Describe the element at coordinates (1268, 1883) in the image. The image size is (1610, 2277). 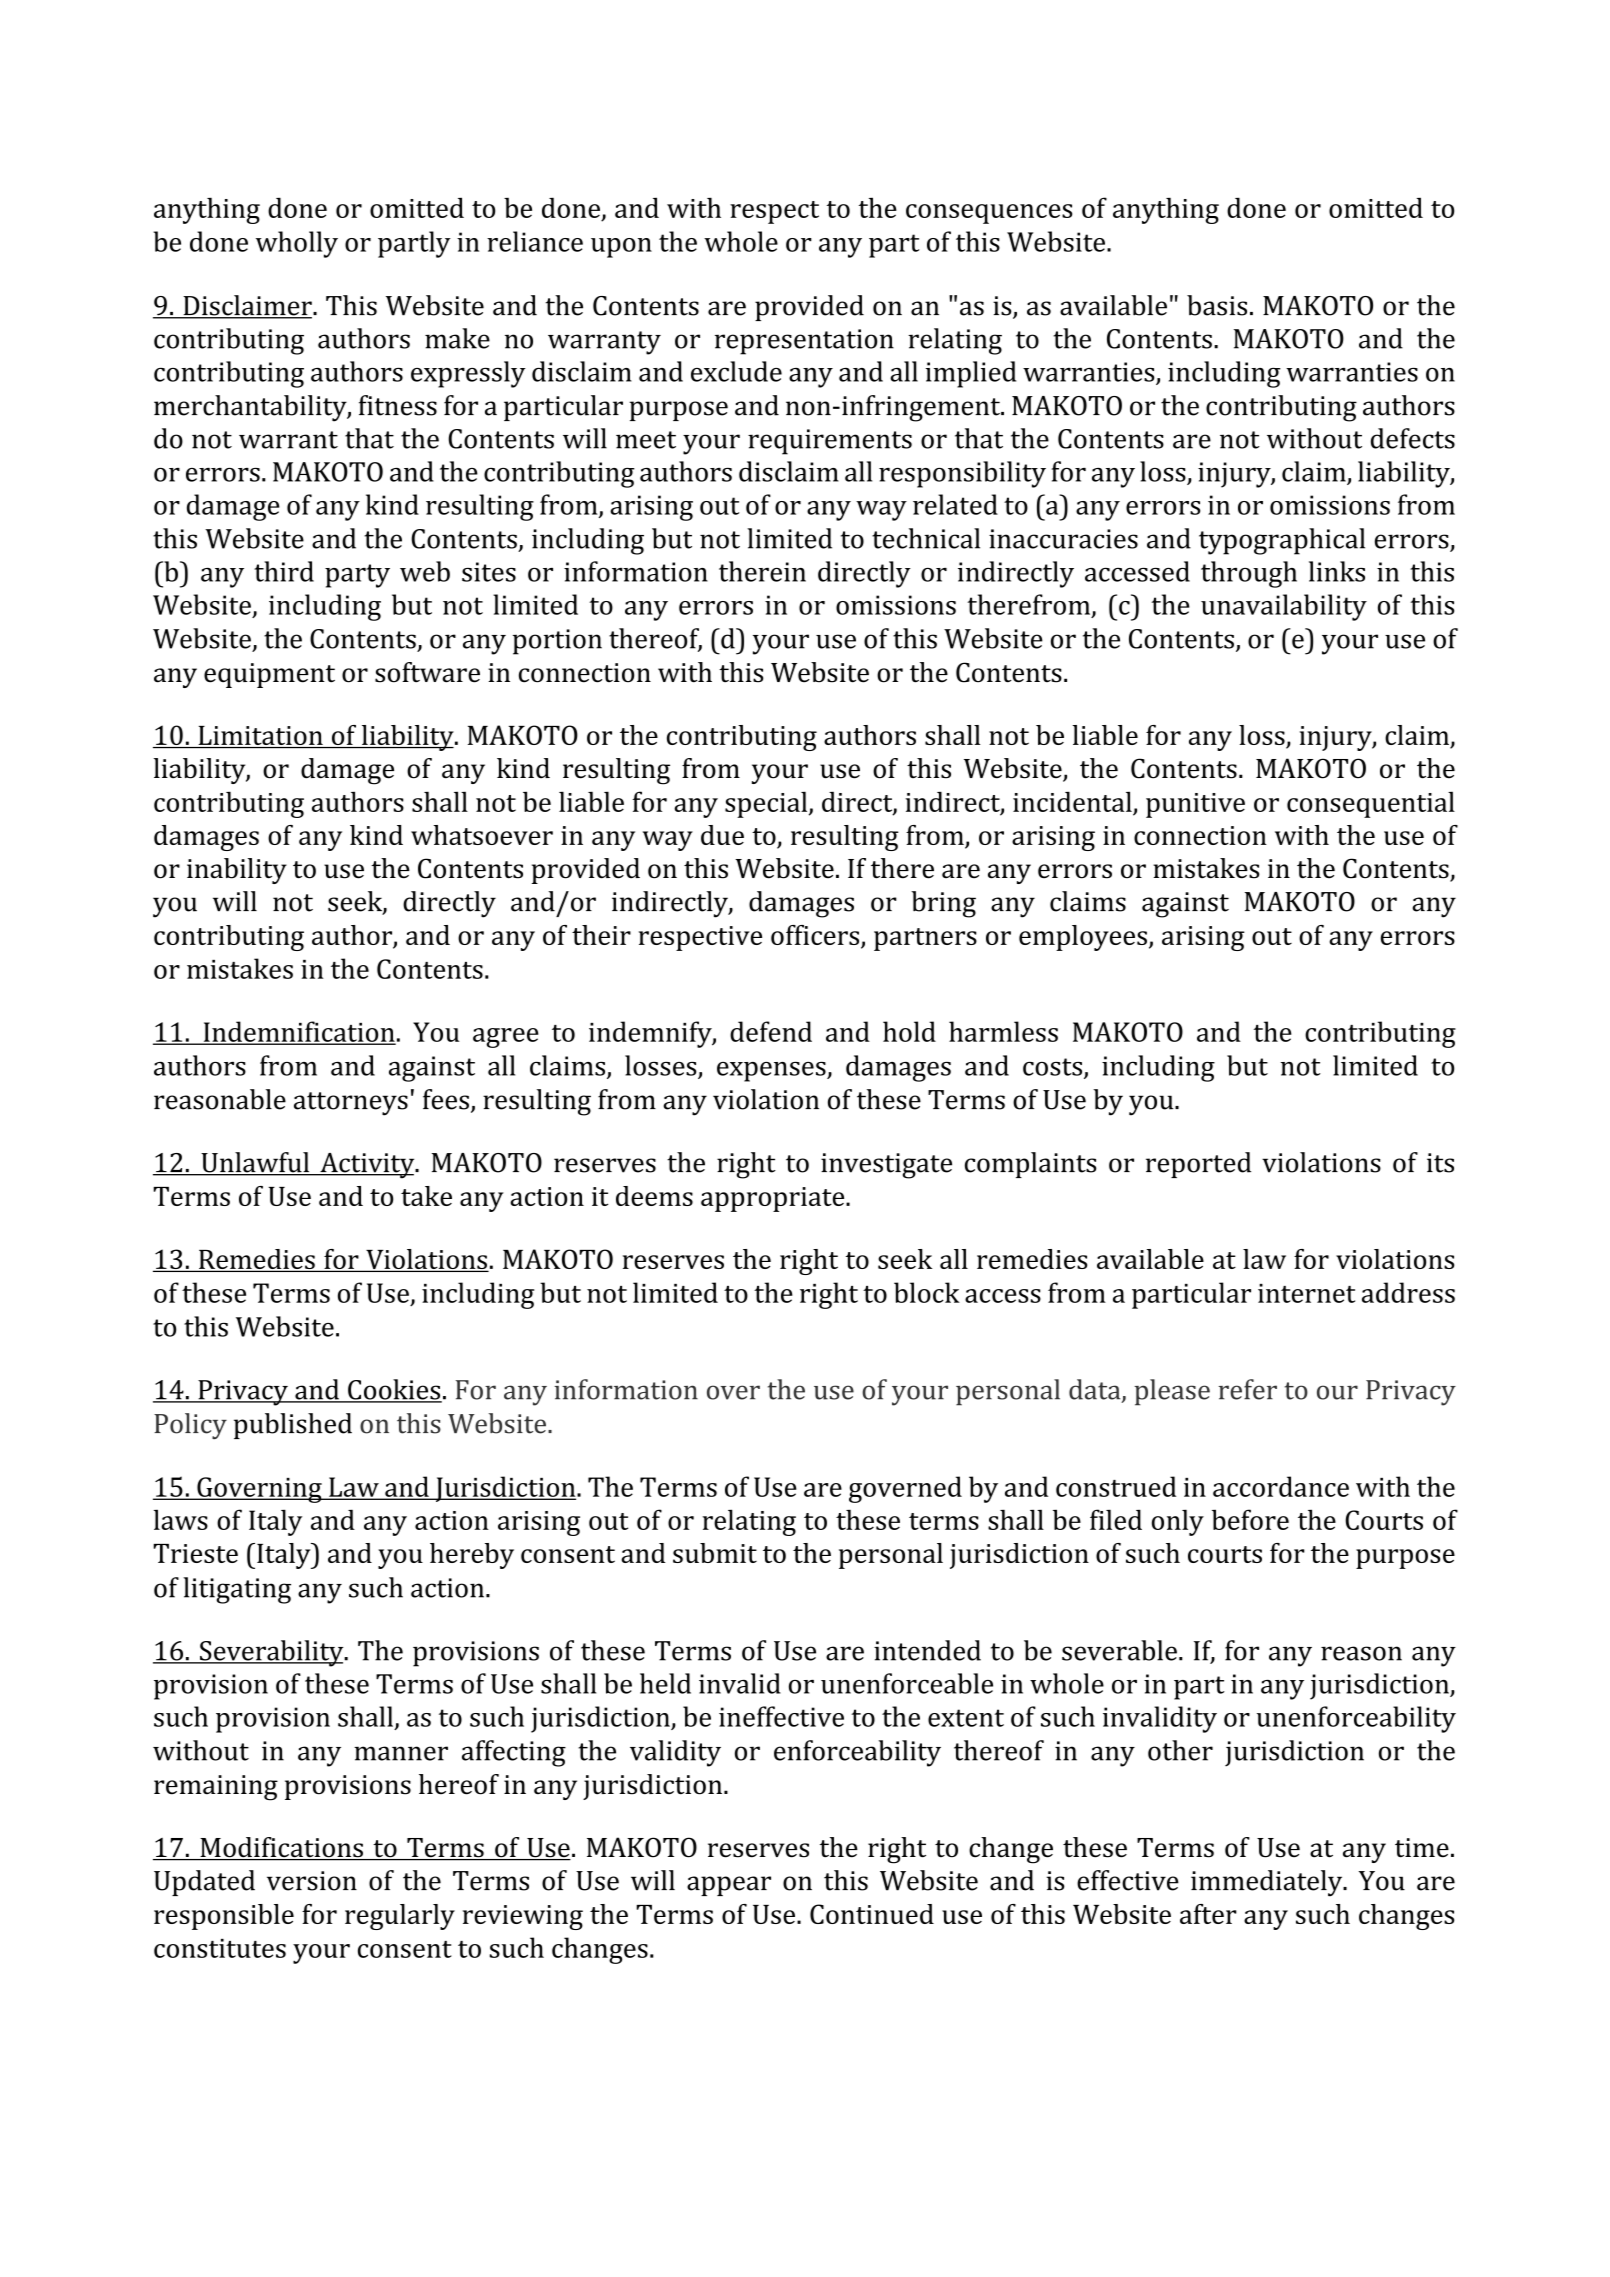
I see `immediately` at that location.
